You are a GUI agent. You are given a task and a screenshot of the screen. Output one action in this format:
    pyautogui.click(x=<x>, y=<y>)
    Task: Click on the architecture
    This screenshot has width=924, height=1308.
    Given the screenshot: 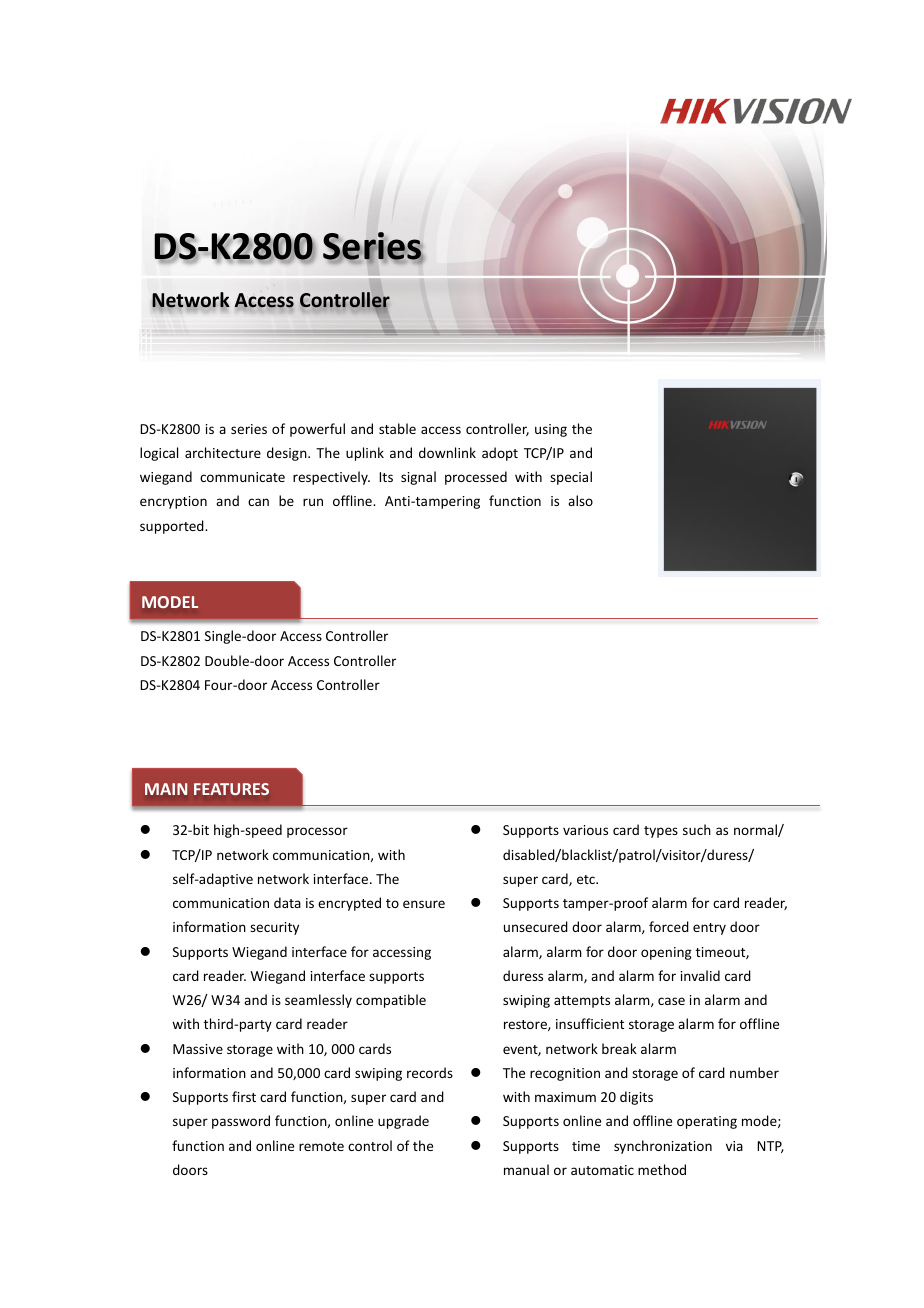 What is the action you would take?
    pyautogui.click(x=223, y=452)
